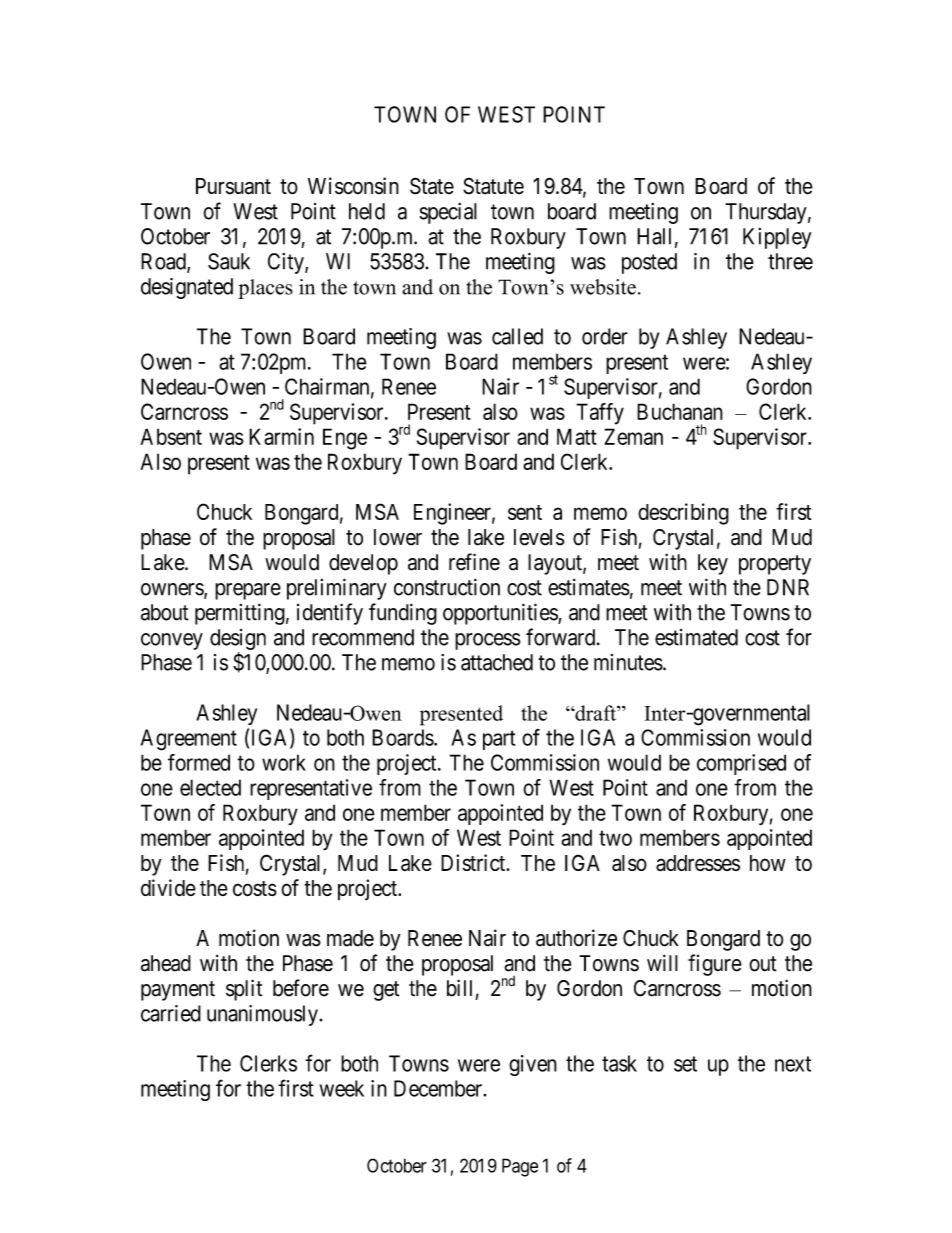 The width and height of the document is (952, 1233). Describe the element at coordinates (649, 263) in the document. I see `posted` at that location.
